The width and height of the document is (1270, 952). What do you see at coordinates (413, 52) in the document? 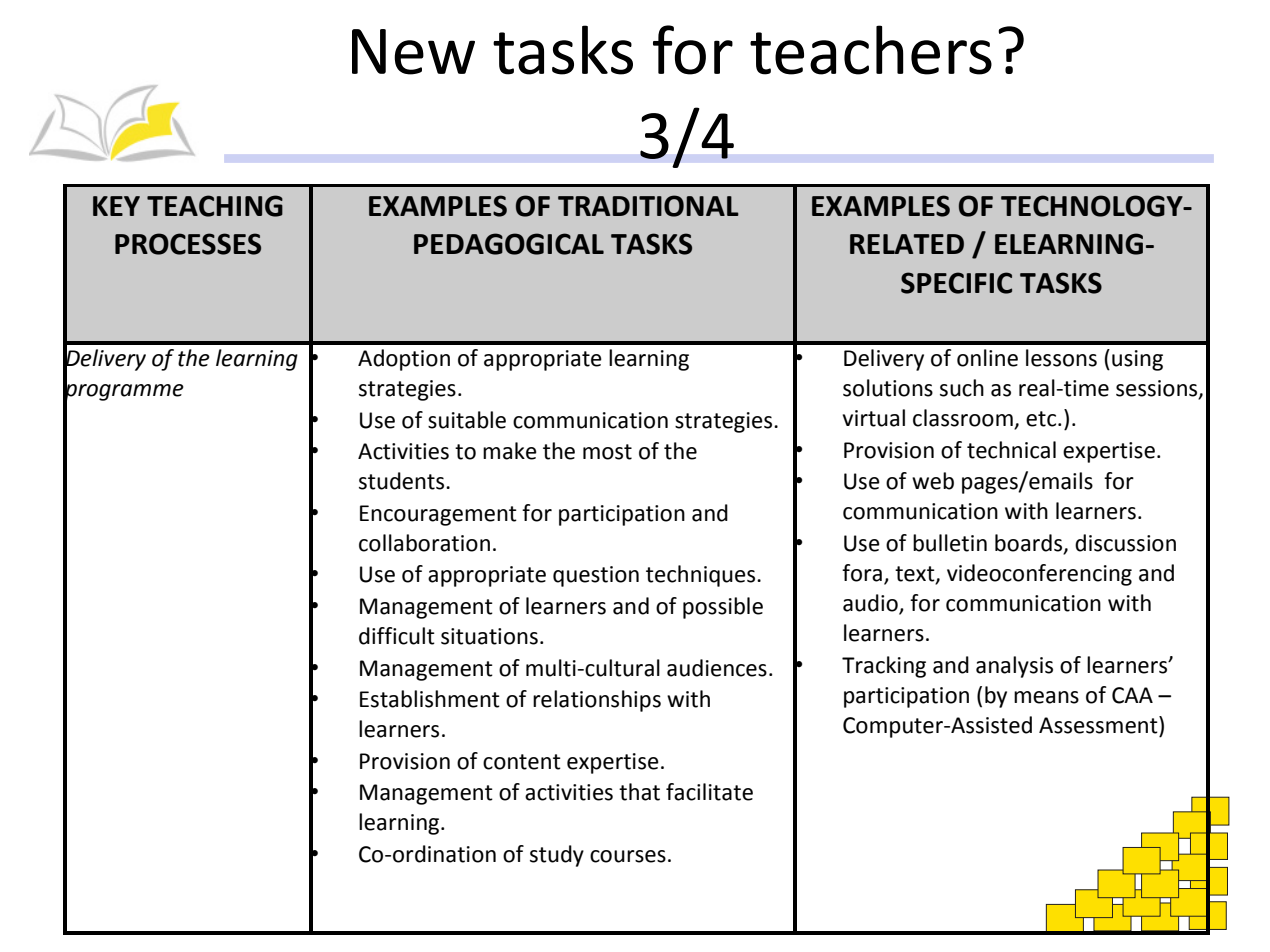
I see `New` at bounding box center [413, 52].
